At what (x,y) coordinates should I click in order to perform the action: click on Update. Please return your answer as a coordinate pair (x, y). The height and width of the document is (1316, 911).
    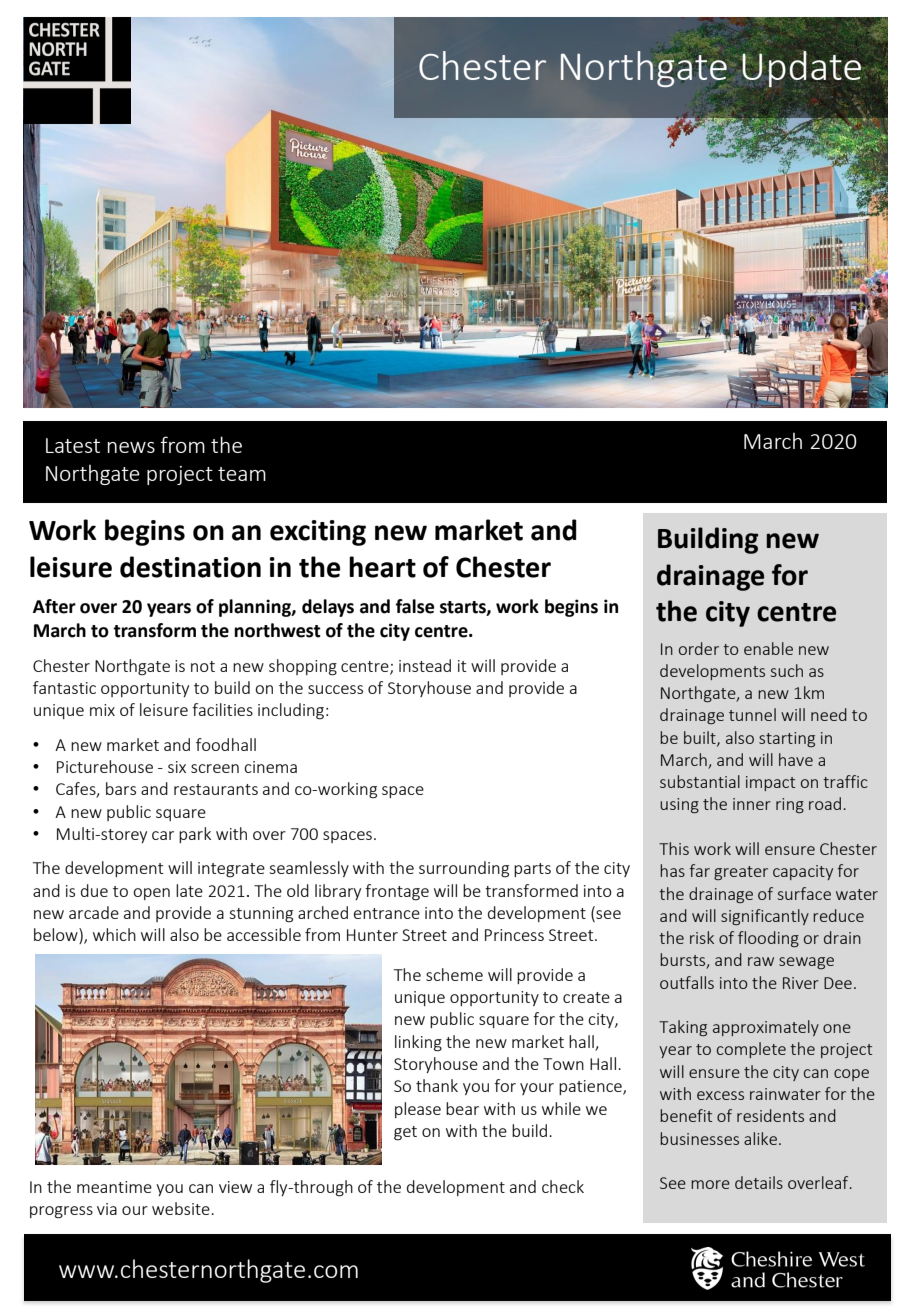
    Looking at the image, I should click on (801, 69).
